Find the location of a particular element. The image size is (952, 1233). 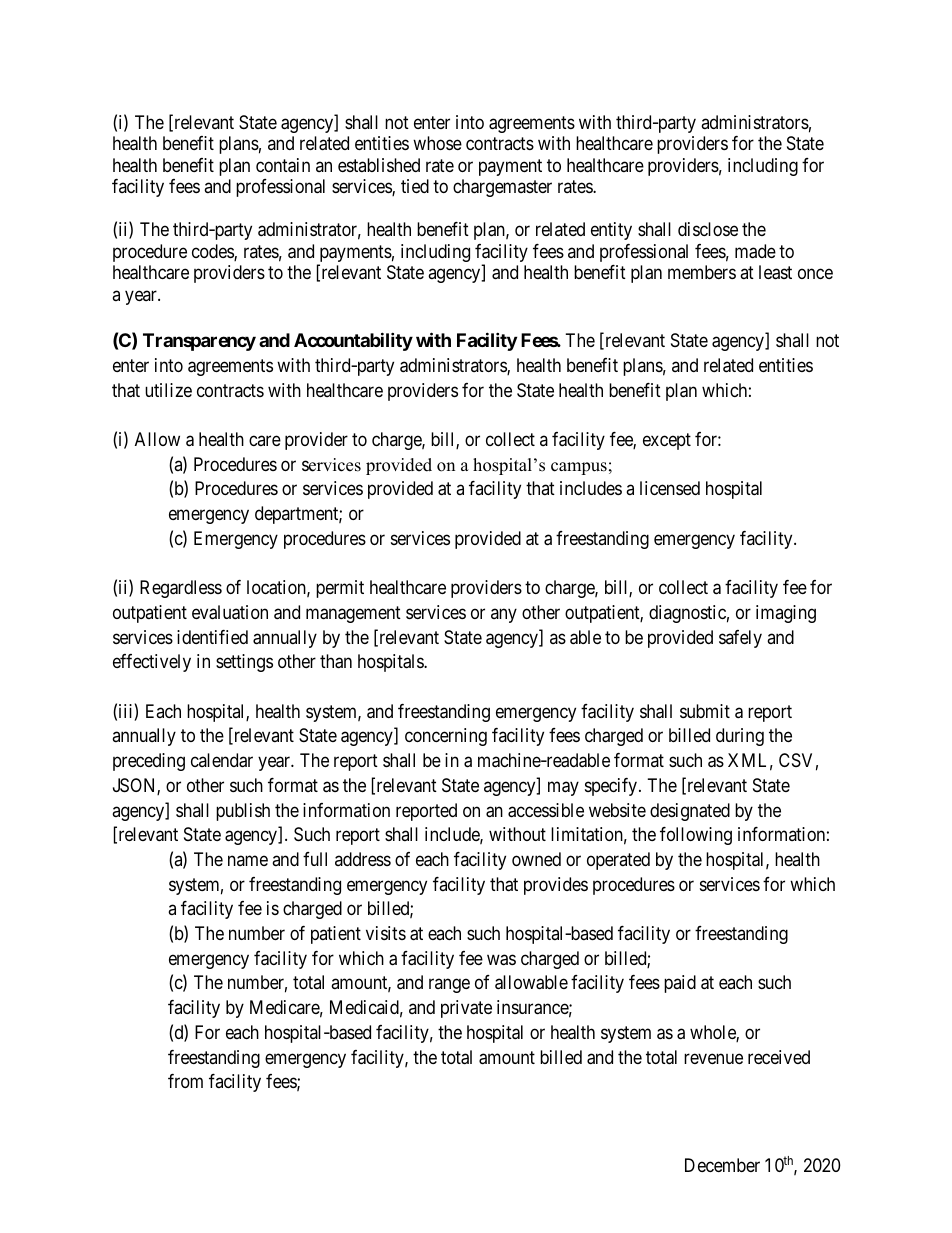

except is located at coordinates (667, 441).
